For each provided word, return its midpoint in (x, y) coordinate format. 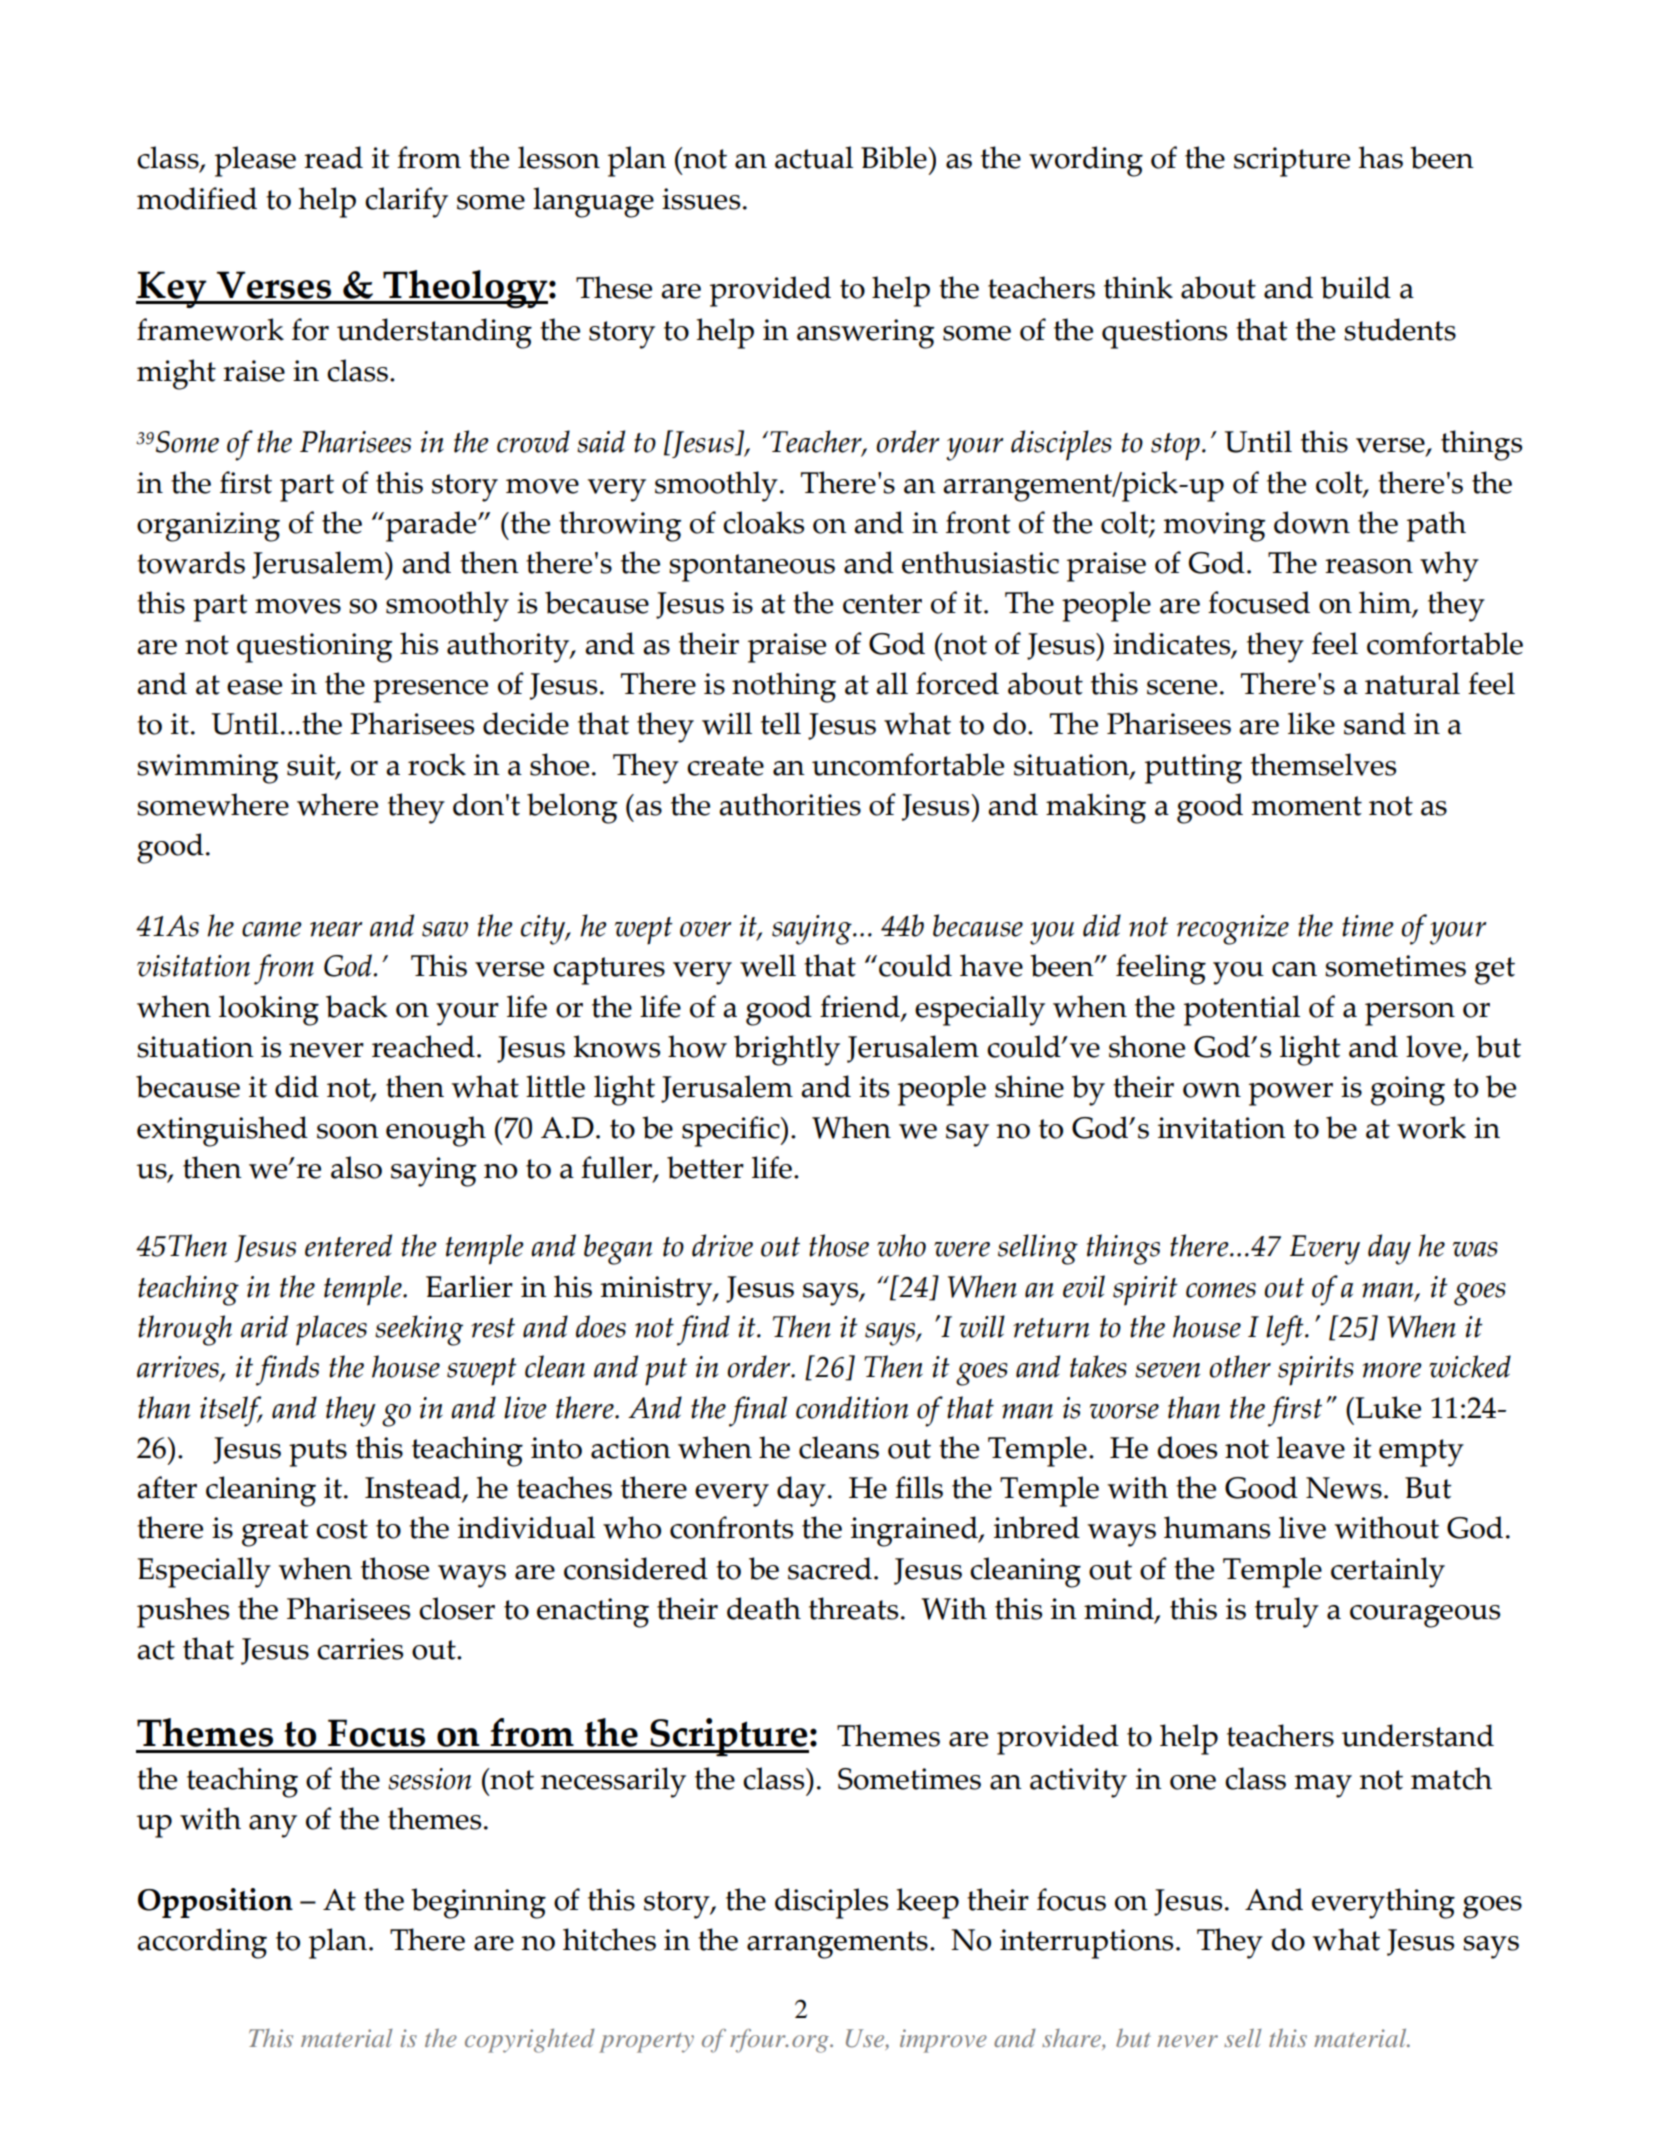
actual (814, 157)
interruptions (1086, 1944)
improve (943, 2041)
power (1291, 1094)
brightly (787, 1050)
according (202, 1943)
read (333, 157)
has (1380, 157)
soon (348, 1131)
